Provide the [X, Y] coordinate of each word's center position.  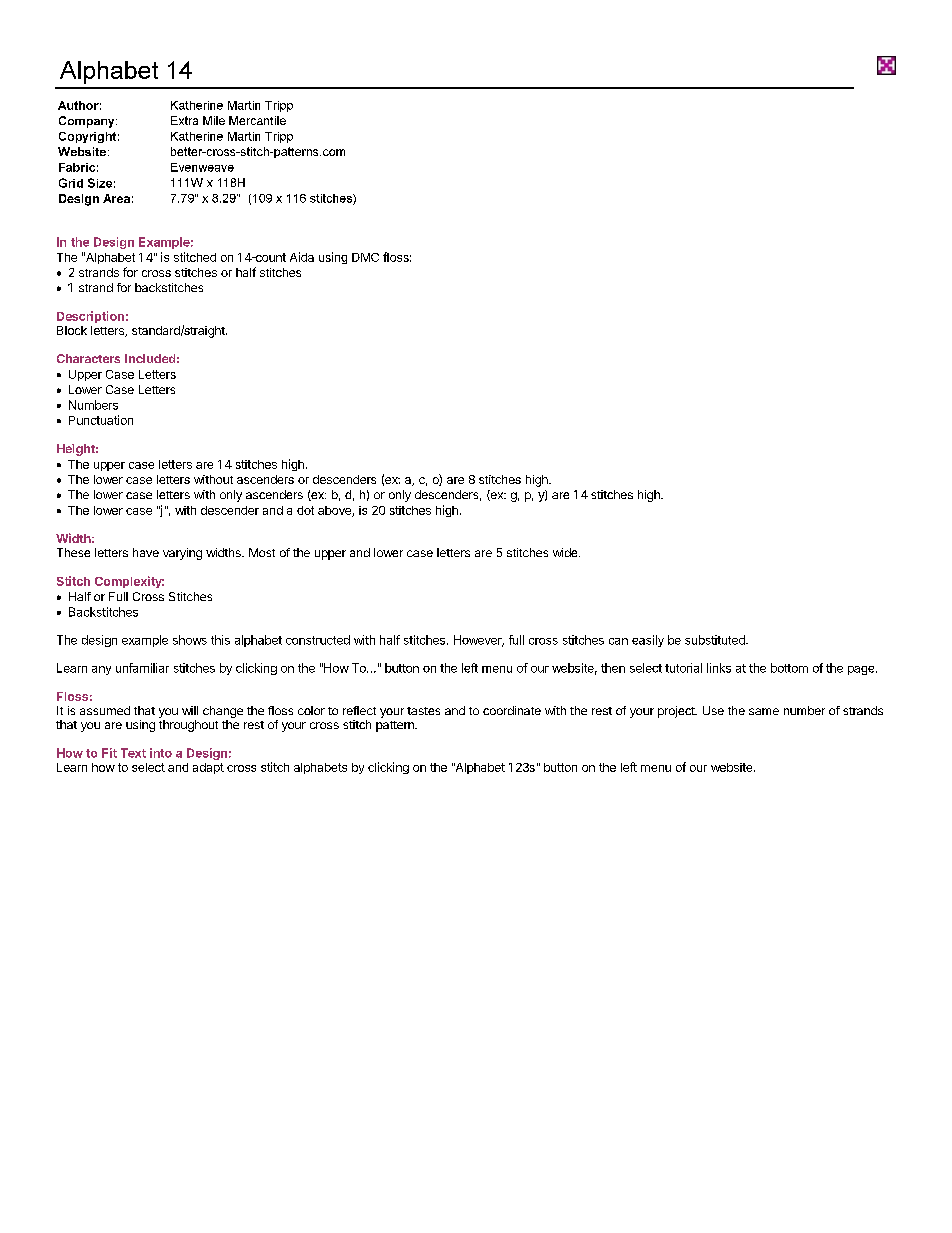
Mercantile [257, 120]
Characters [88, 358]
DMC [365, 257]
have [146, 552]
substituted [716, 640]
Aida [302, 257]
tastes [423, 711]
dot [305, 510]
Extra [184, 120]
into [161, 753]
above [335, 511]
